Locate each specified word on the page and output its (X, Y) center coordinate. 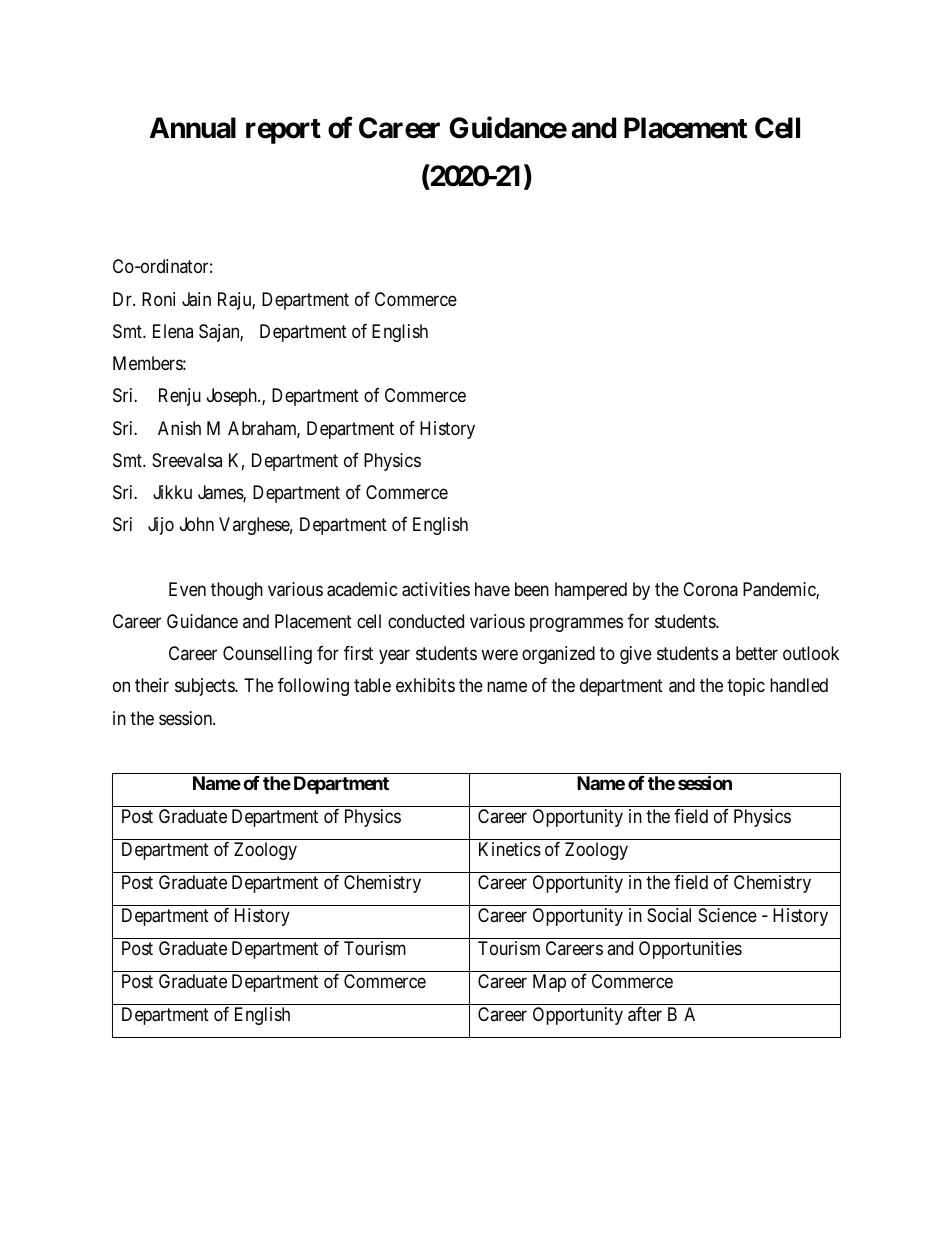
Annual (193, 128)
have (492, 589)
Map (549, 983)
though (237, 591)
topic (746, 687)
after (645, 1014)
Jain (196, 299)
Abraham (264, 429)
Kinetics (510, 849)
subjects (205, 687)
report (283, 131)
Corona (710, 589)
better (757, 653)
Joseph (233, 397)
